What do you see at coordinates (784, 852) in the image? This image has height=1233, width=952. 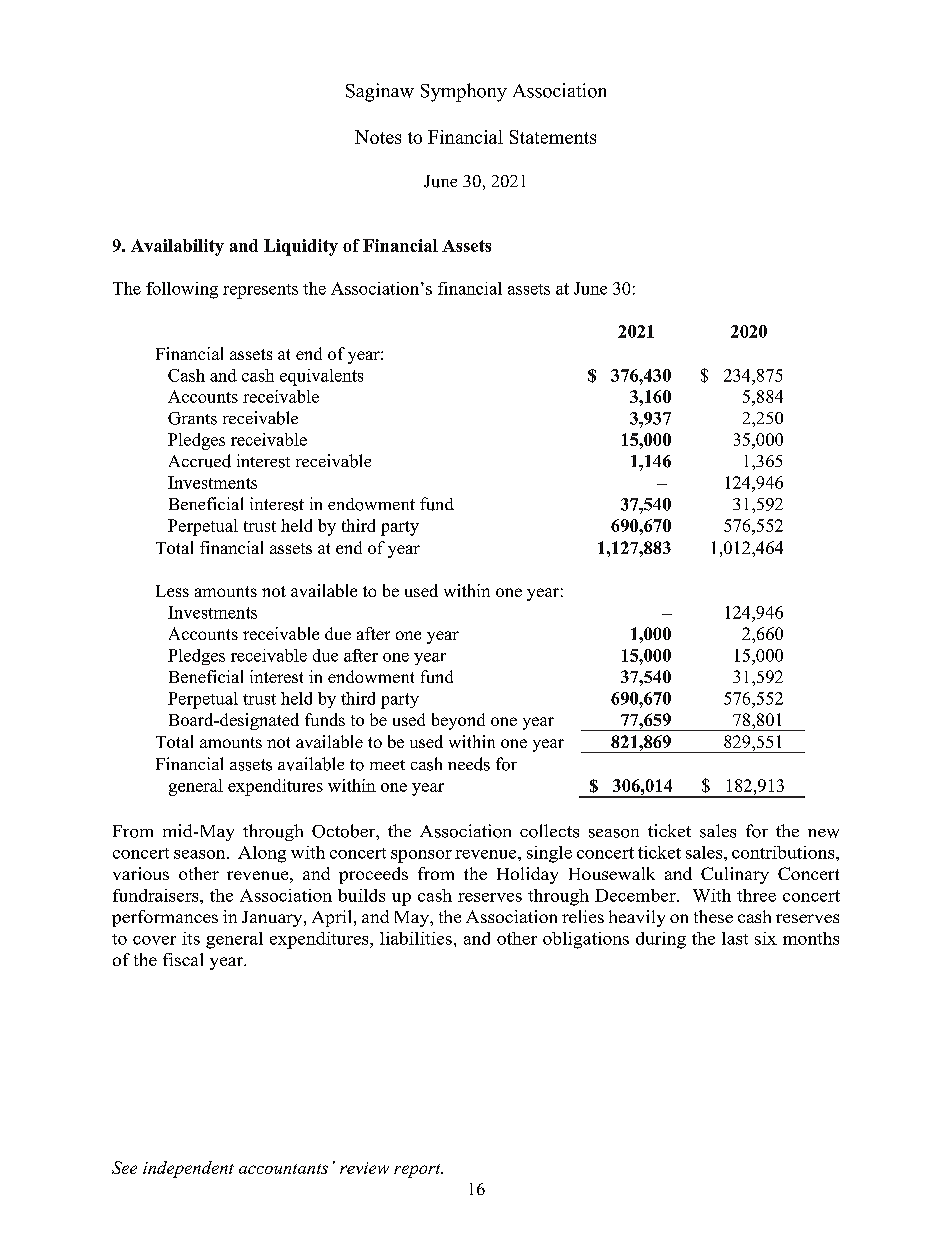 I see `contributions` at bounding box center [784, 852].
